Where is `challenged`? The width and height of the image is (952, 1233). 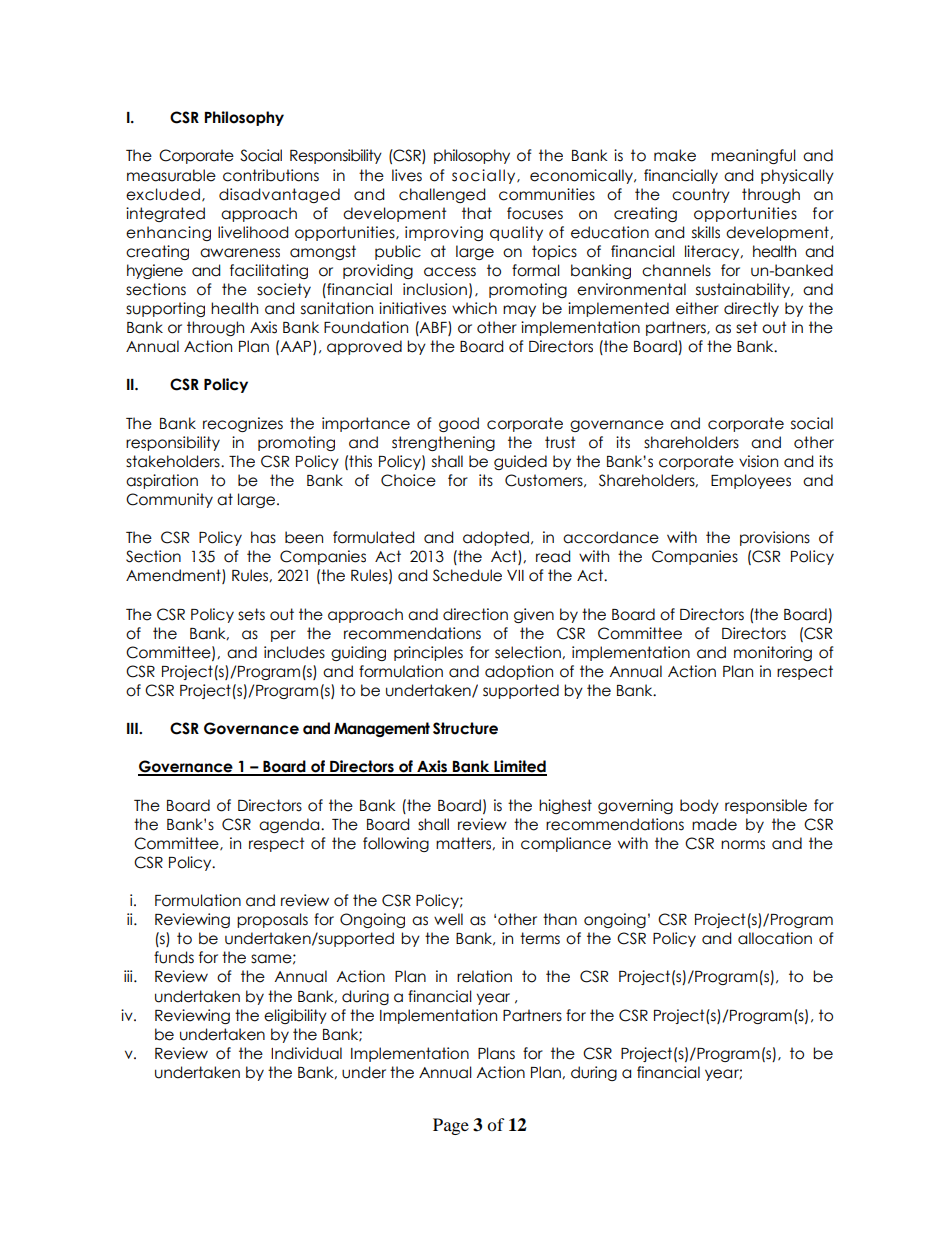 challenged is located at coordinates (442, 195).
